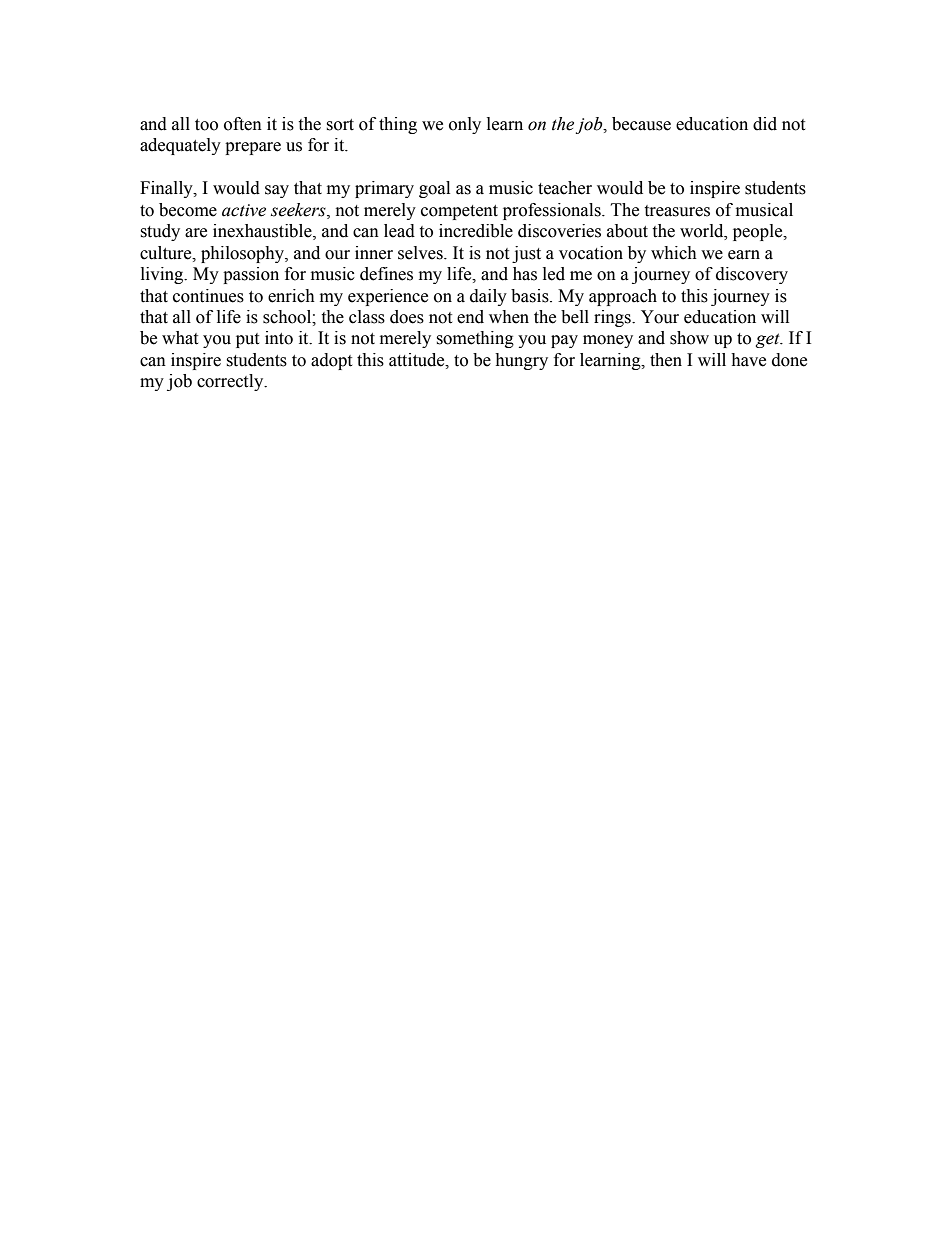 The image size is (952, 1233). What do you see at coordinates (244, 210) in the screenshot?
I see `active` at bounding box center [244, 210].
